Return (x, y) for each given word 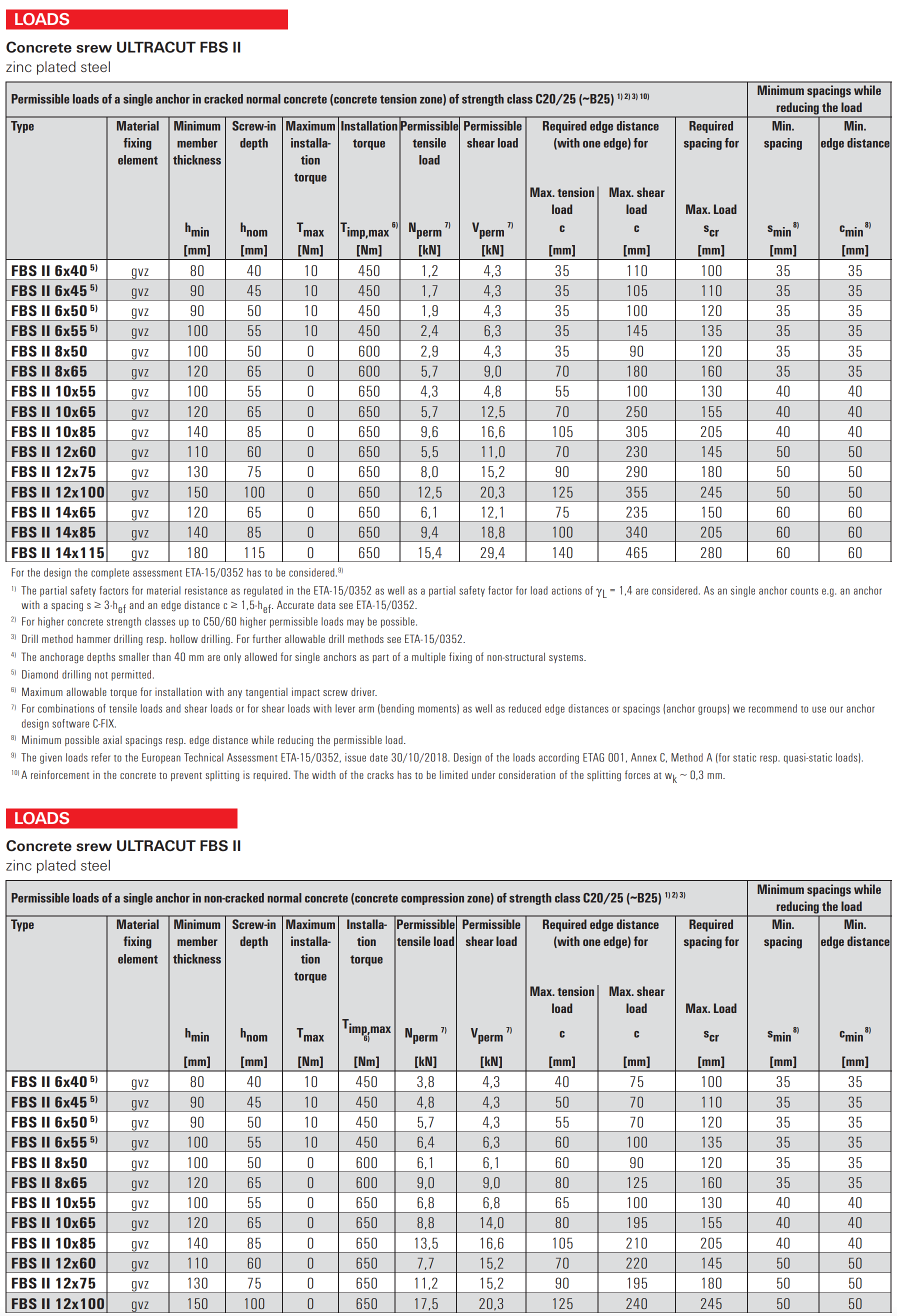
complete (110, 573)
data (326, 605)
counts (804, 591)
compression (432, 899)
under (483, 775)
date (379, 757)
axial (112, 739)
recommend (773, 708)
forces (637, 774)
